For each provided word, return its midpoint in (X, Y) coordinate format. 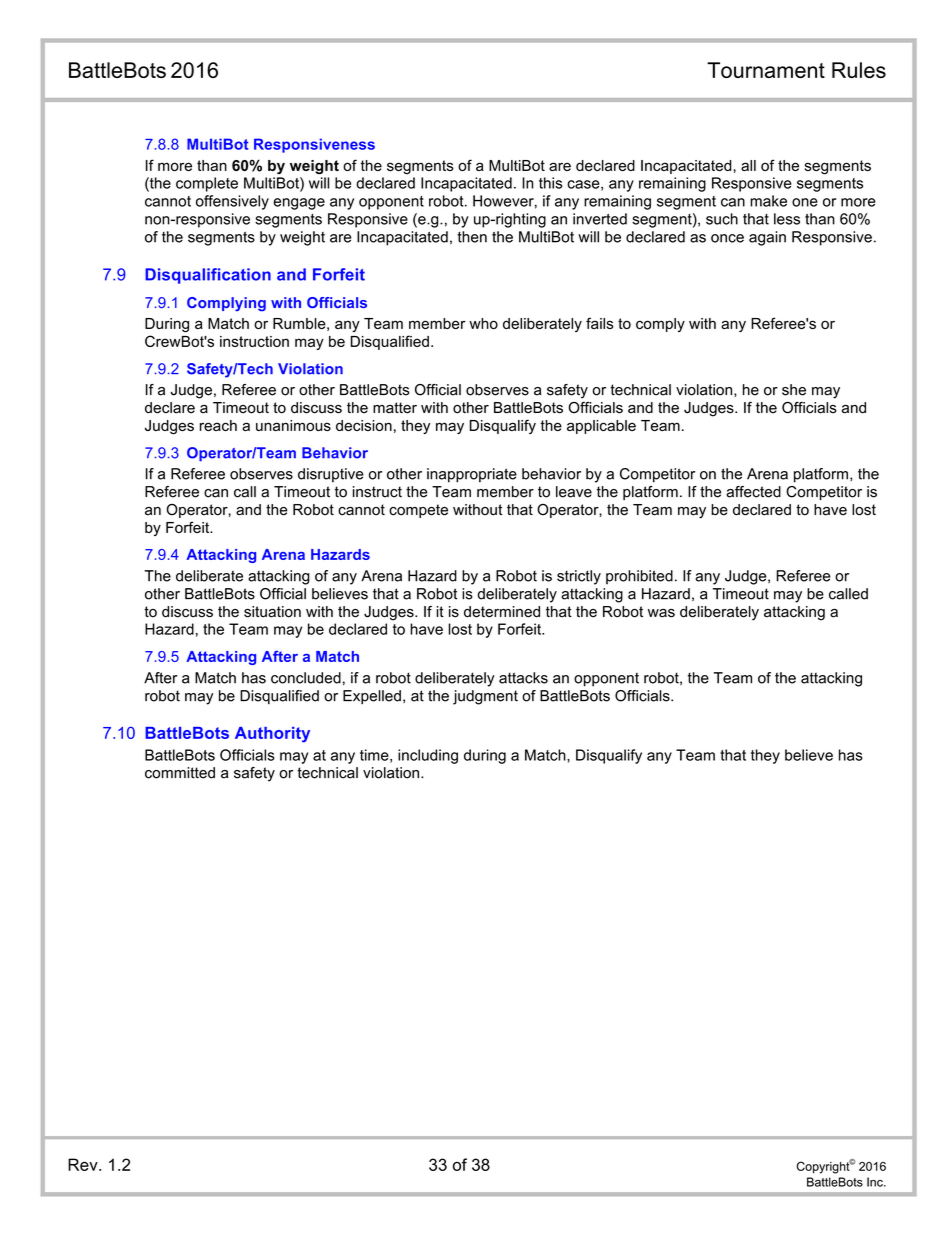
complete (207, 184)
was (661, 613)
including (428, 756)
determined (502, 612)
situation (272, 612)
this (550, 183)
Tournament (766, 70)
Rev (84, 1164)
